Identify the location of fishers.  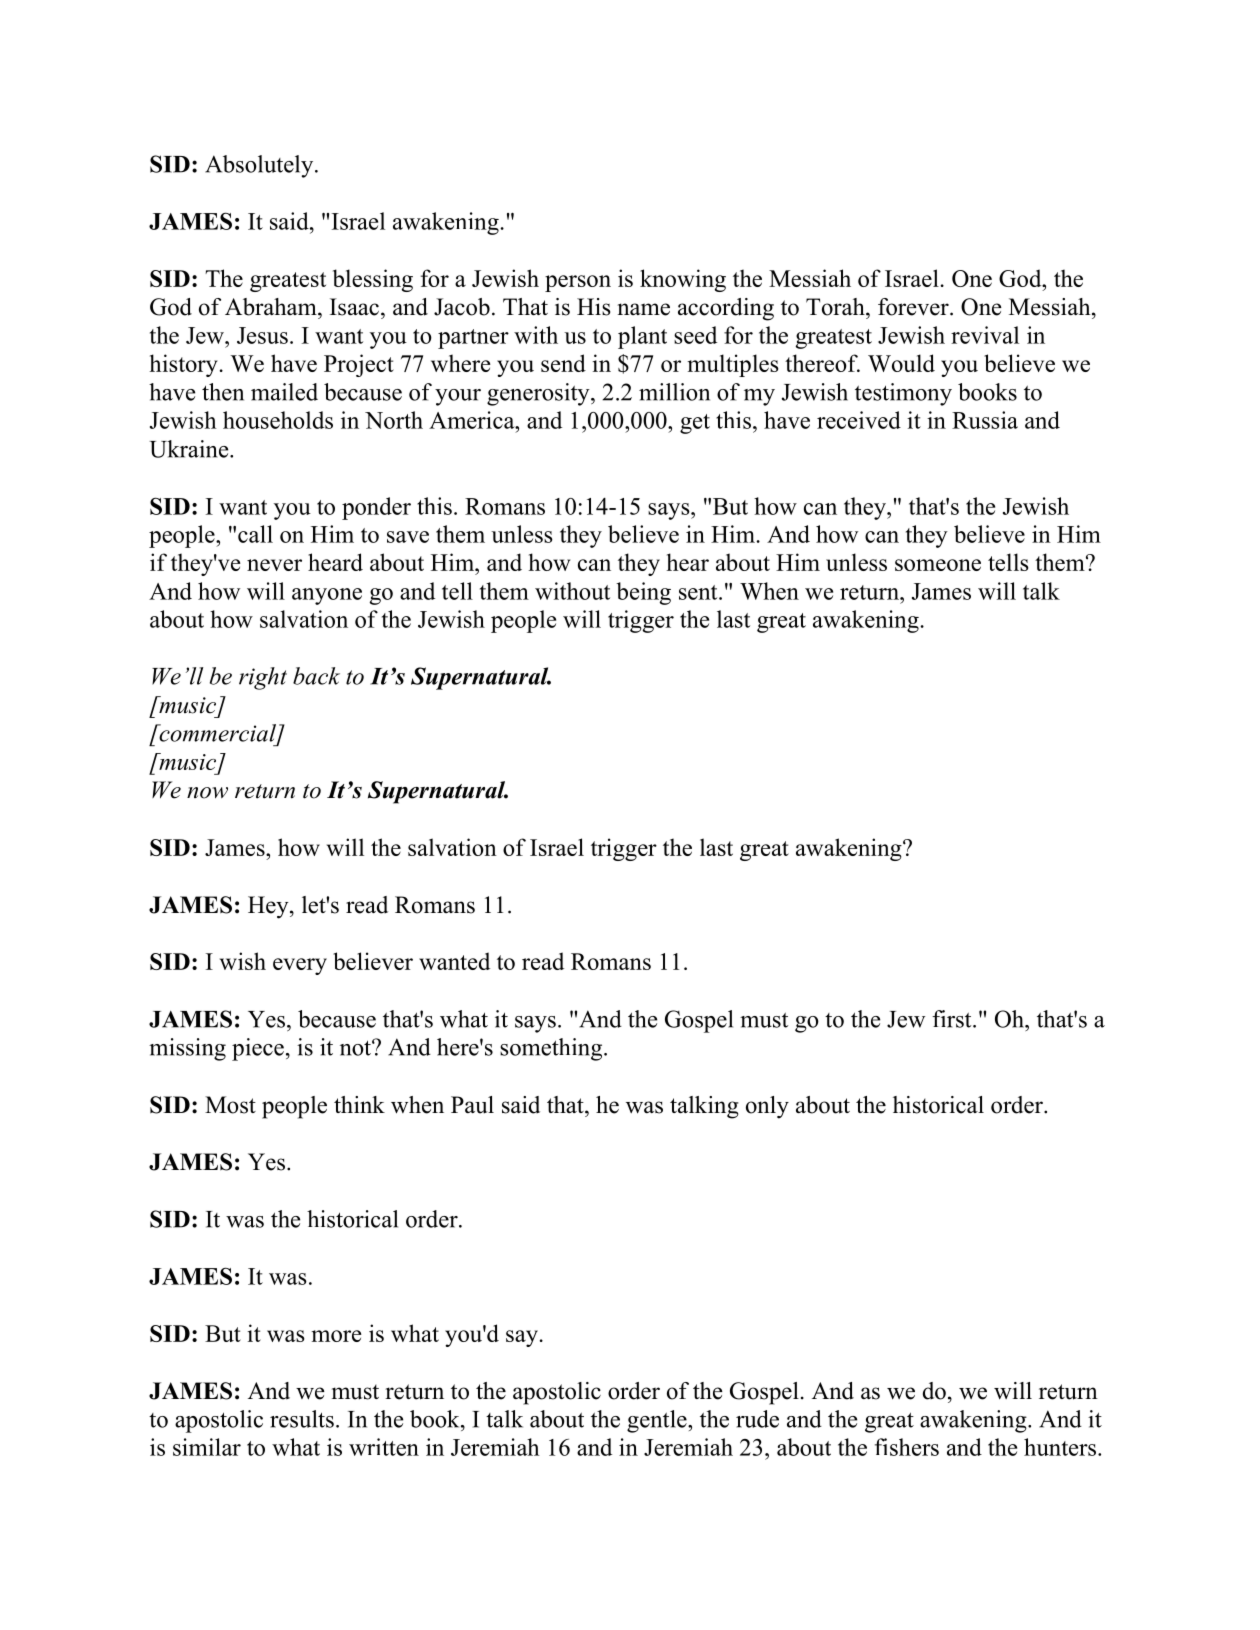
(907, 1447).
